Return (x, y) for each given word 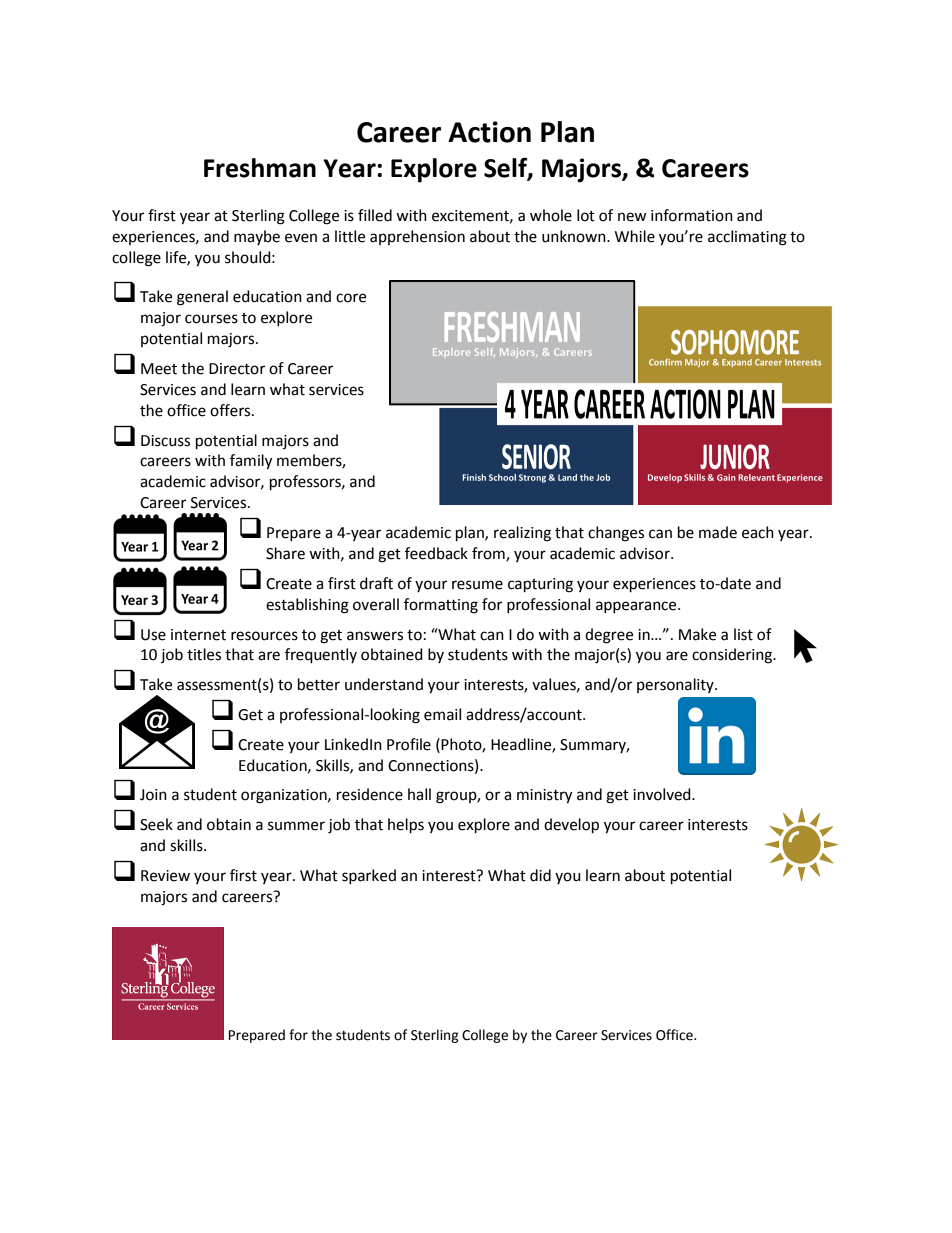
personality (676, 685)
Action (489, 132)
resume (477, 585)
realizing (522, 534)
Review (165, 876)
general (202, 298)
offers (231, 410)
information (692, 215)
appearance (637, 607)
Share (285, 553)
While (635, 236)
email (442, 714)
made (718, 532)
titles (204, 654)
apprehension (417, 237)
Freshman (260, 168)
